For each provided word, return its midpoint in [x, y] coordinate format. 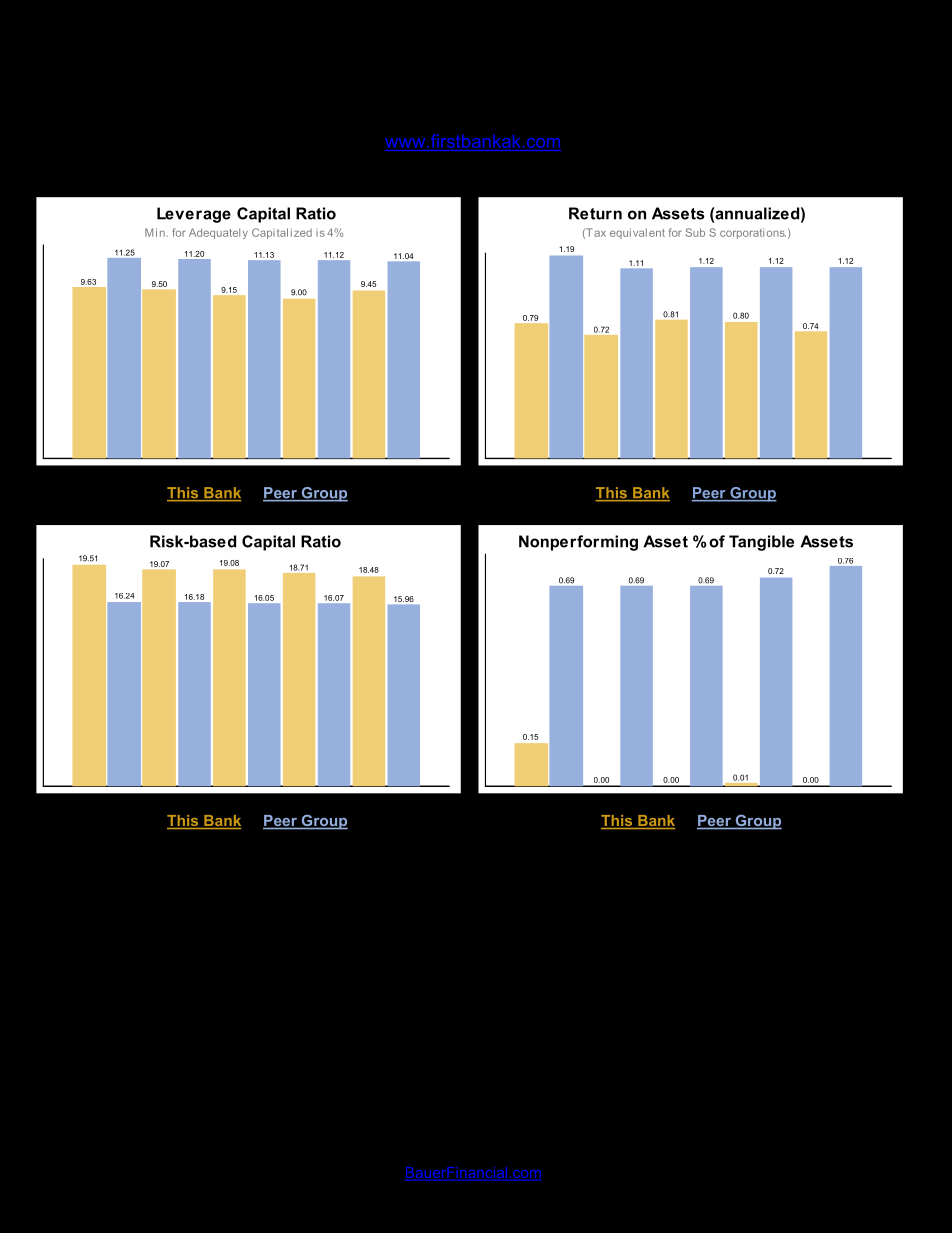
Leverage [194, 215]
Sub [695, 232]
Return [595, 213]
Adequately [218, 233]
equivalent [637, 233]
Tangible [761, 543]
